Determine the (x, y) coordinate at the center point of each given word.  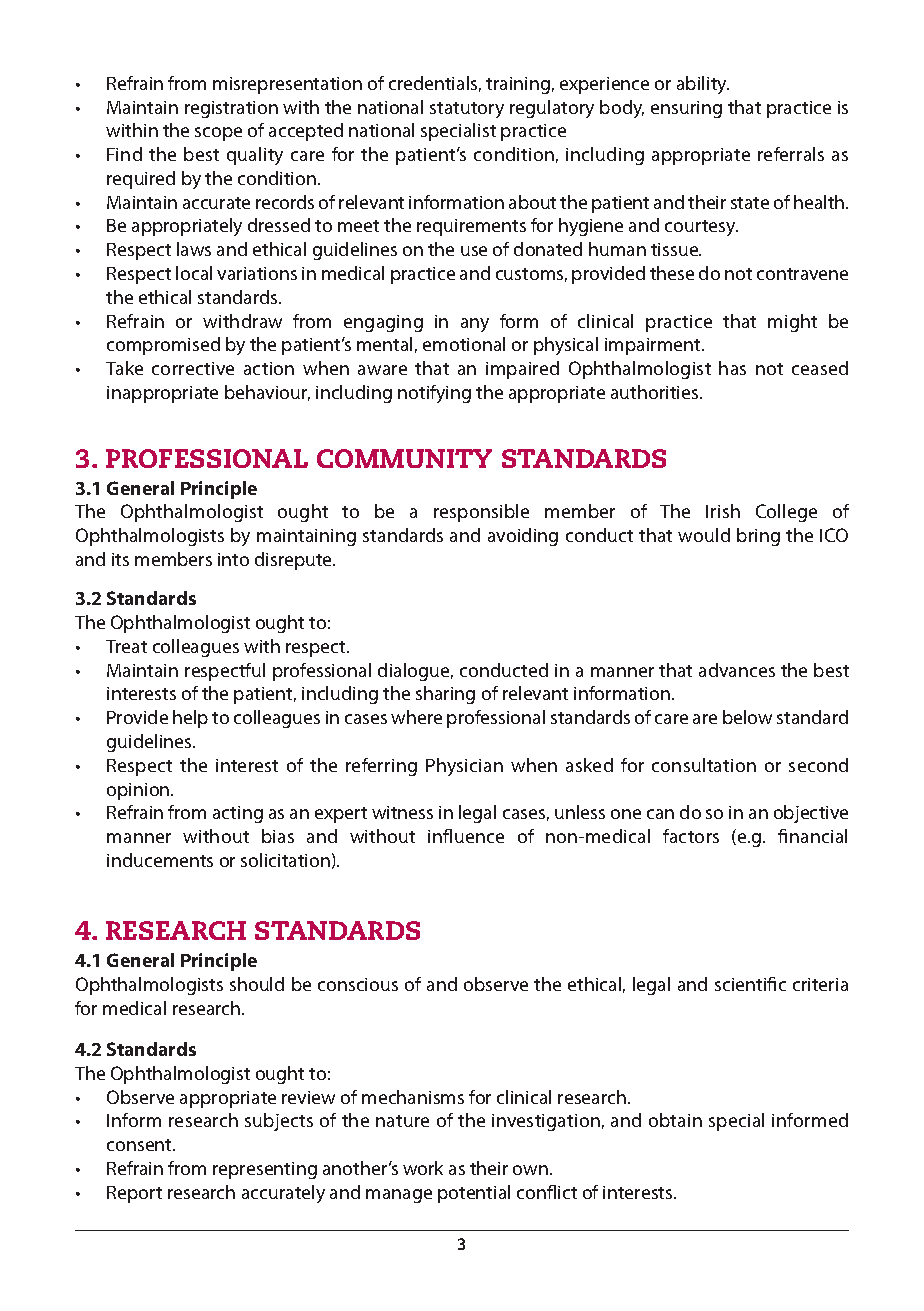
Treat (126, 646)
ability (703, 85)
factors (691, 836)
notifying (434, 394)
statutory (467, 110)
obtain (675, 1120)
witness (402, 812)
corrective (193, 368)
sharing (445, 695)
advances (737, 670)
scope (218, 134)
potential (474, 1194)
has (732, 368)
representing (265, 1170)
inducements (160, 860)
